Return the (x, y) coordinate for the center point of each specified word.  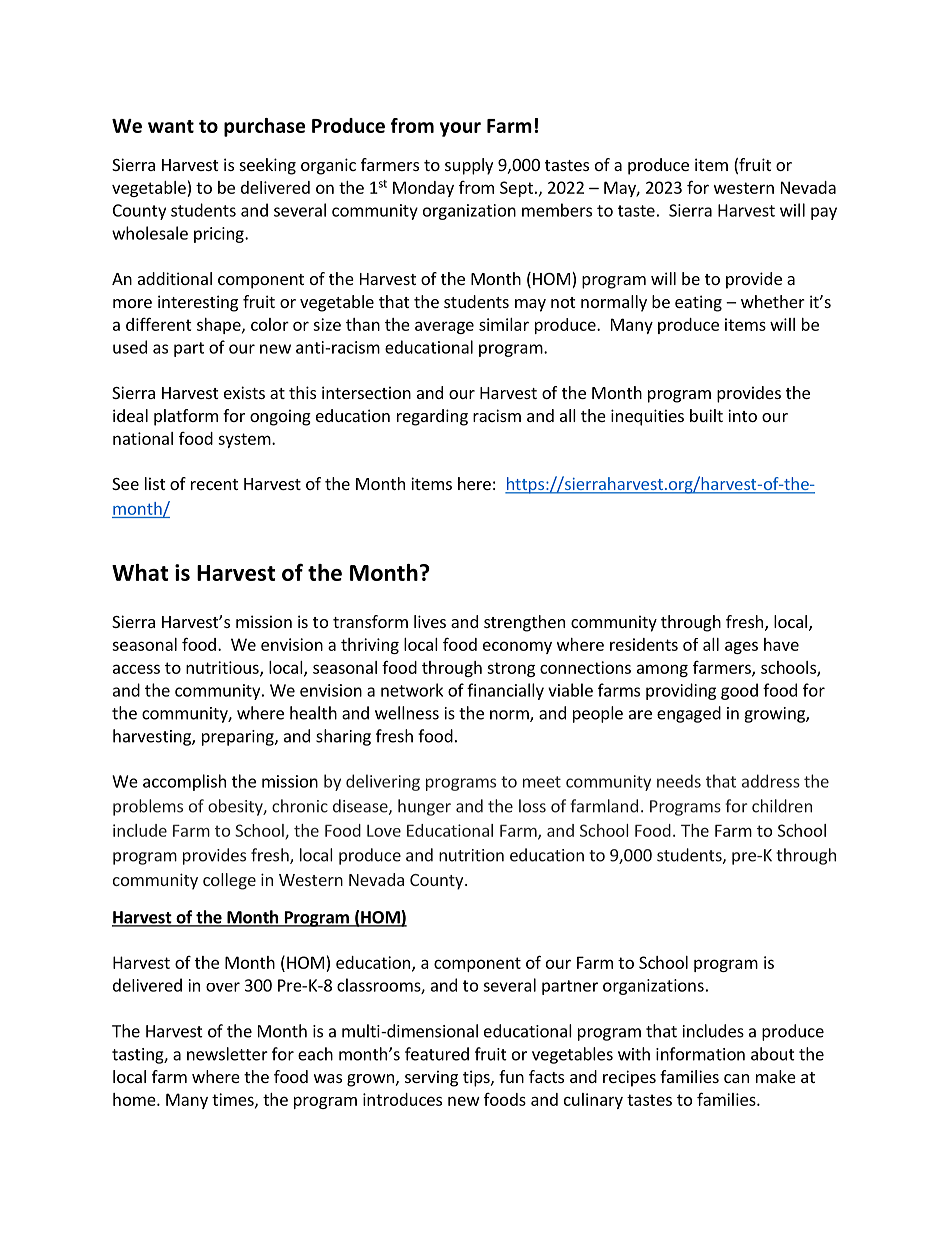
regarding (432, 417)
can (736, 1078)
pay (824, 213)
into (742, 415)
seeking (268, 166)
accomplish (184, 782)
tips (477, 1078)
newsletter (227, 1054)
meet (542, 782)
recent (214, 484)
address (771, 781)
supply (469, 166)
